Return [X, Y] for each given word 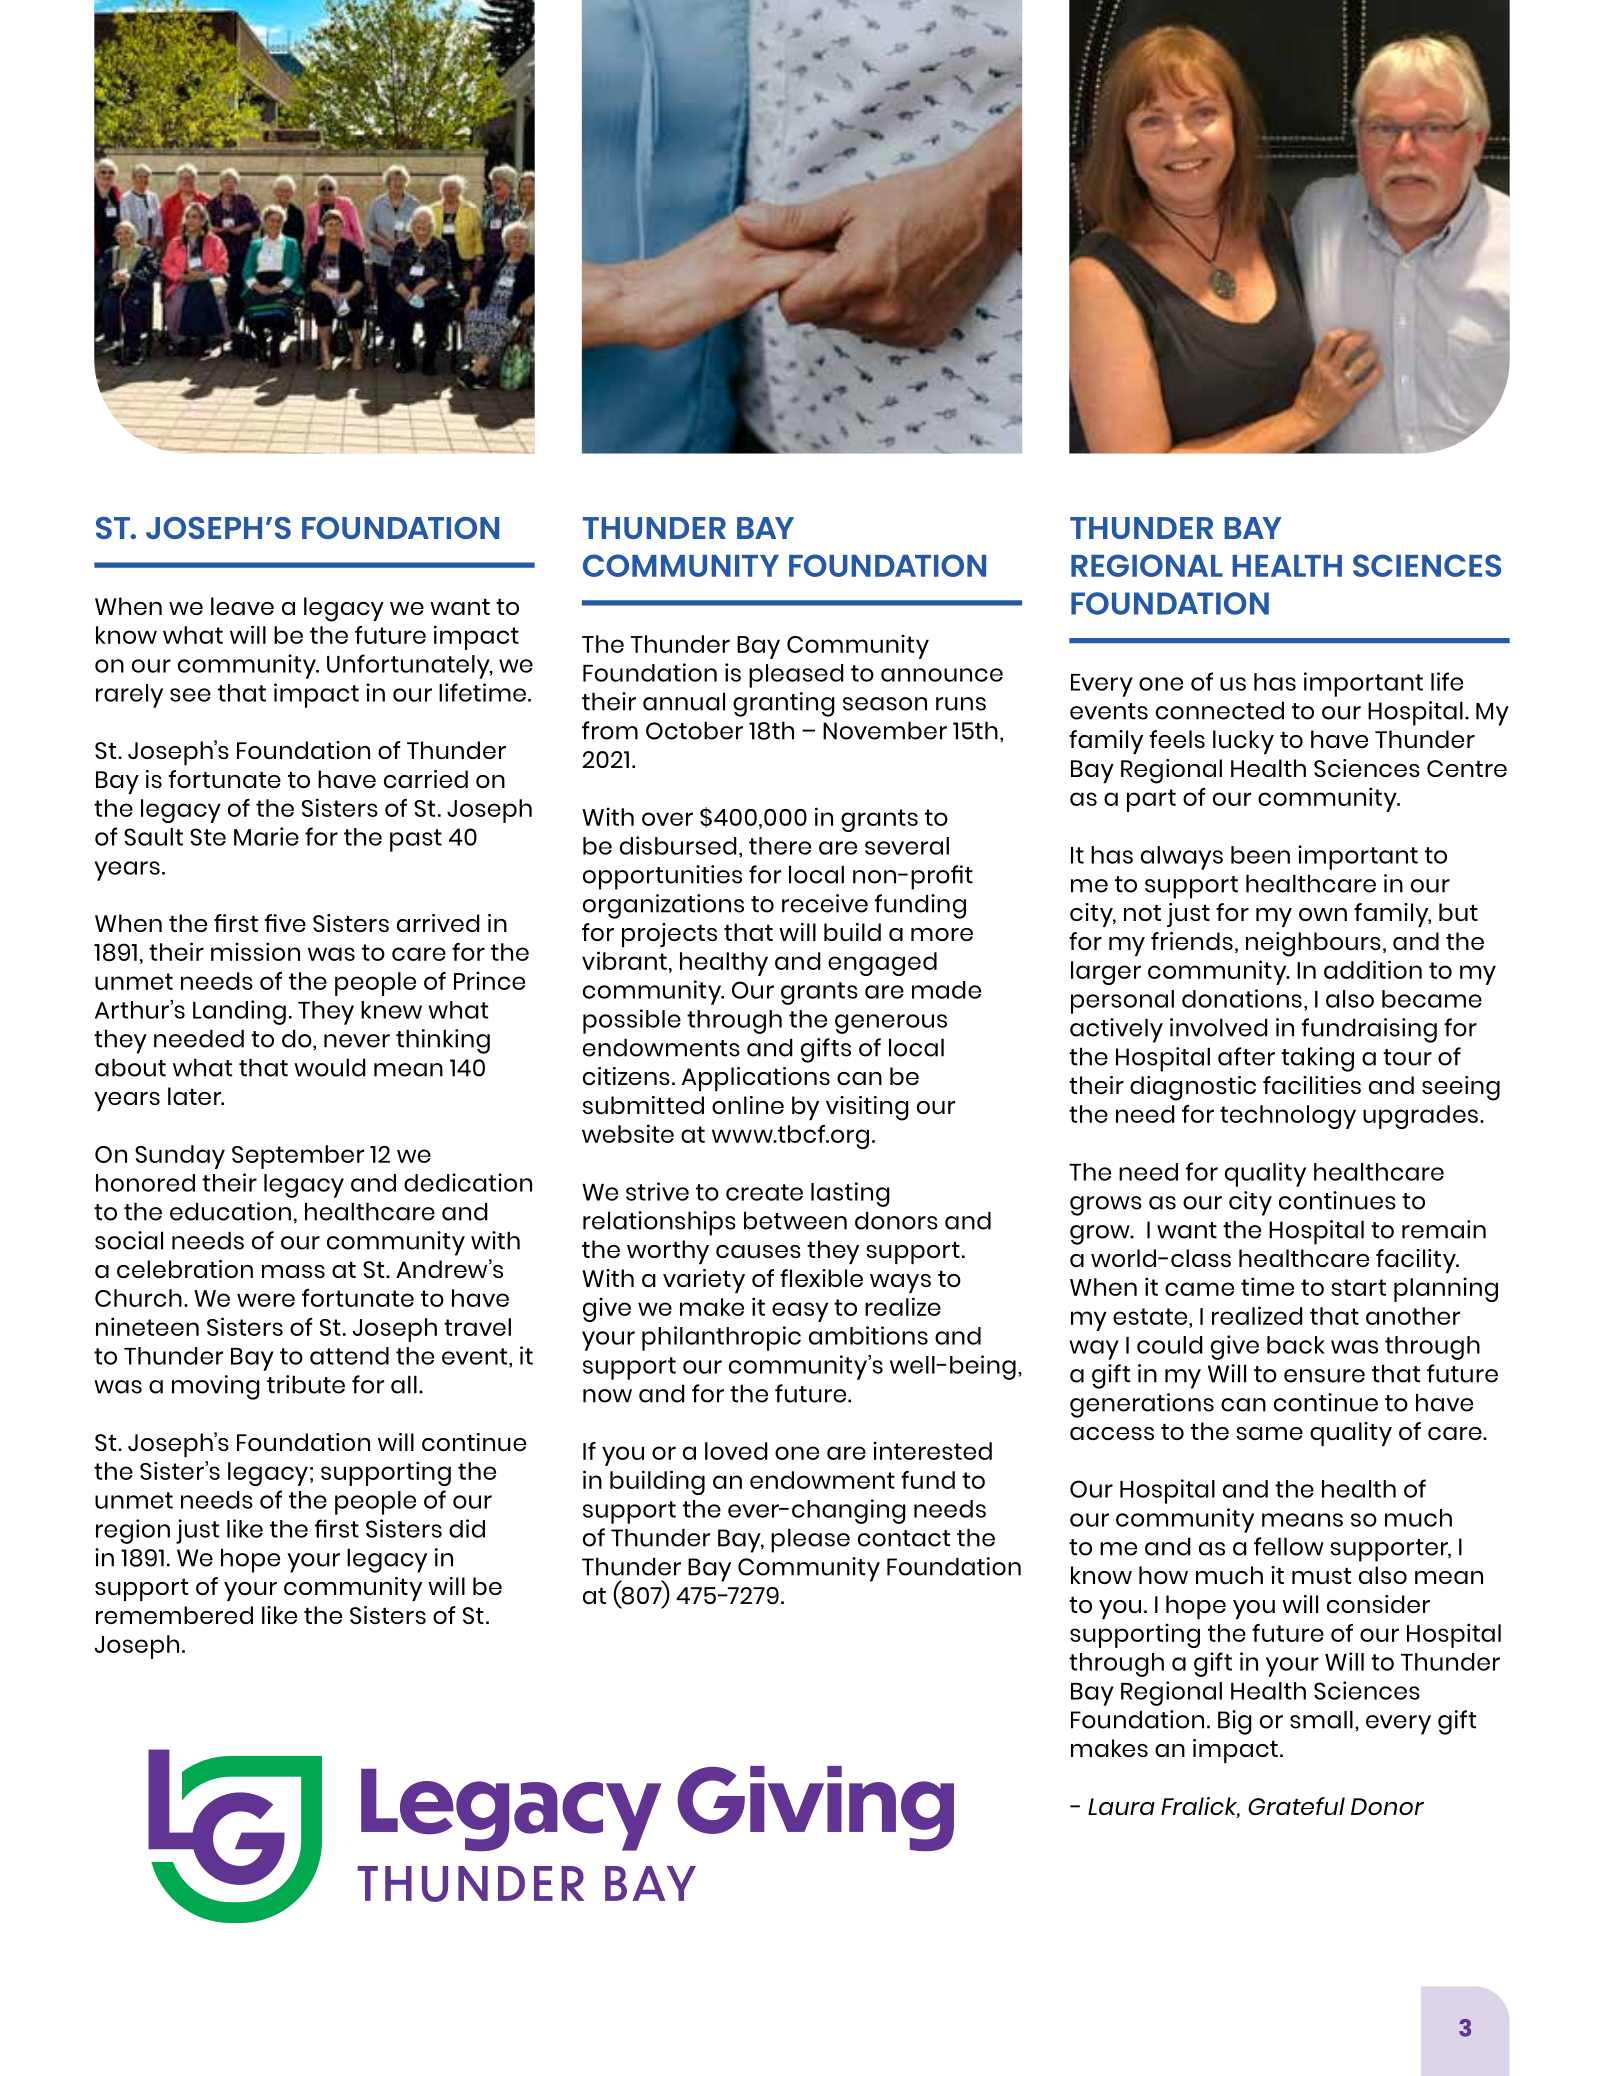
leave [242, 606]
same [1269, 1433]
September [298, 1157]
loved [736, 1451]
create [764, 1192]
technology [1288, 1117]
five [285, 923]
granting [784, 704]
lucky [1243, 742]
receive [825, 903]
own [1323, 914]
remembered [174, 1615]
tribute [306, 1384]
